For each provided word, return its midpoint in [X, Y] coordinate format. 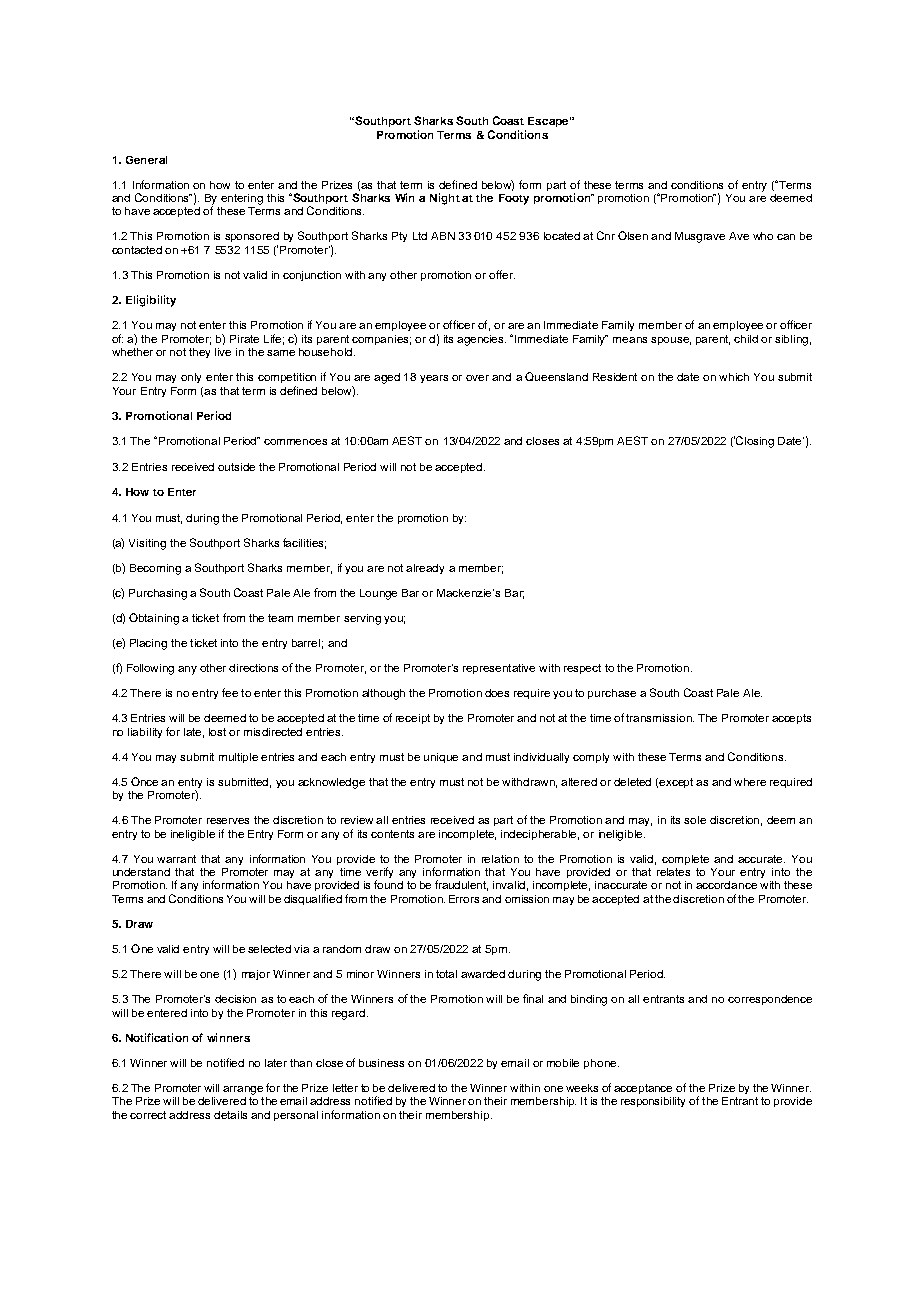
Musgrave [700, 237]
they [199, 353]
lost [217, 732]
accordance [726, 885]
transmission [660, 718]
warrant [176, 859]
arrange [243, 1090]
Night [445, 199]
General [146, 160]
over [477, 378]
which [734, 377]
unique [441, 758]
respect [582, 669]
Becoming [155, 569]
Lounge [378, 594]
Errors [464, 899]
